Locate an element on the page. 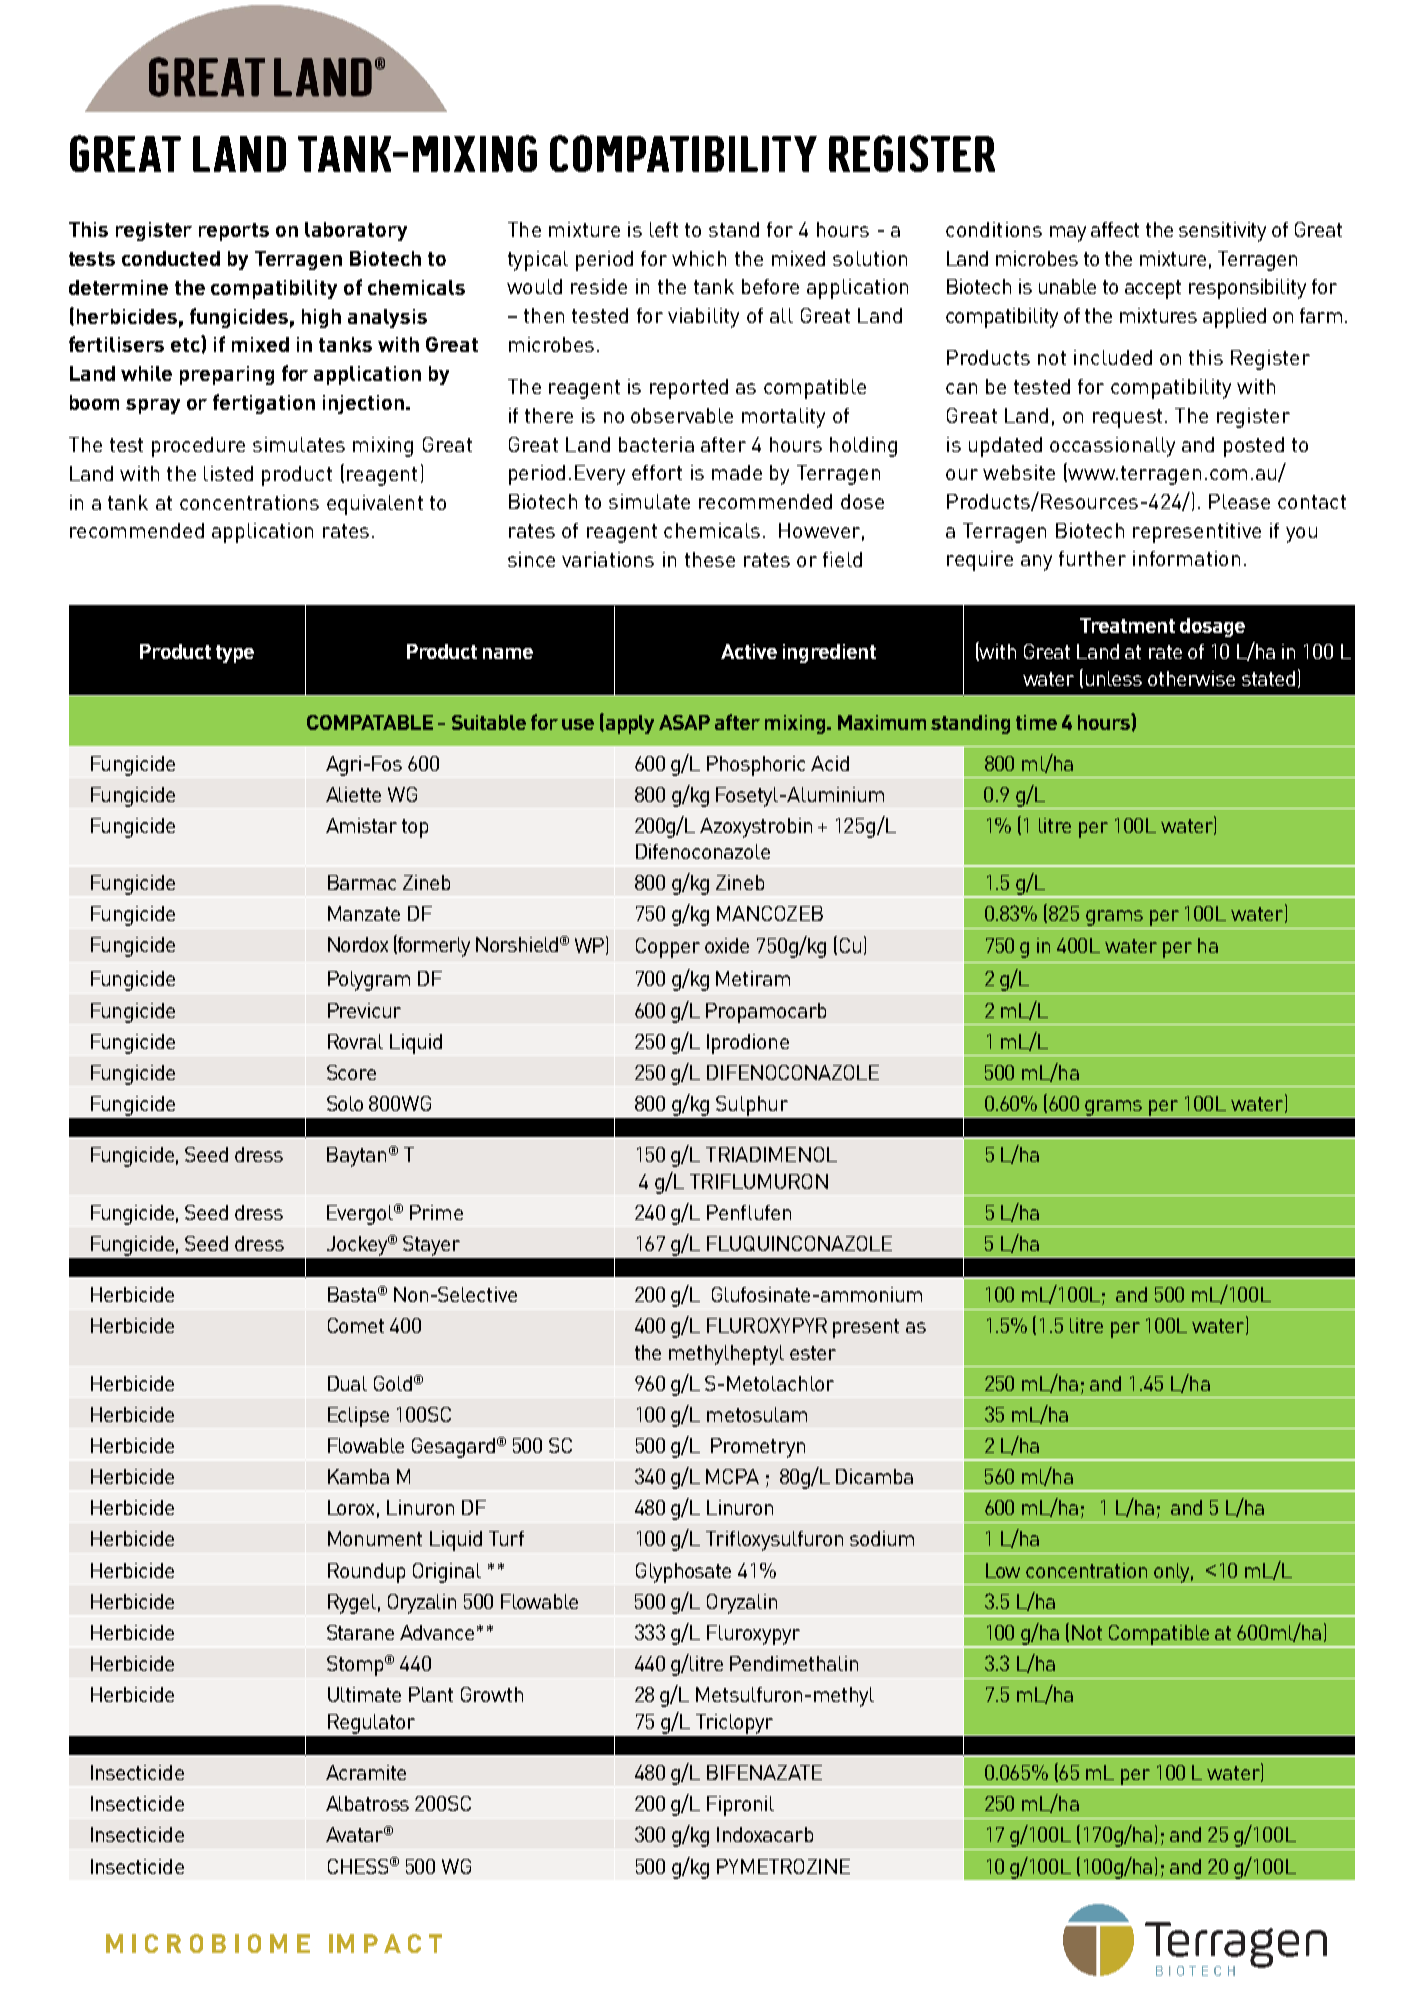 The image size is (1425, 2016). oxide is located at coordinates (727, 945).
